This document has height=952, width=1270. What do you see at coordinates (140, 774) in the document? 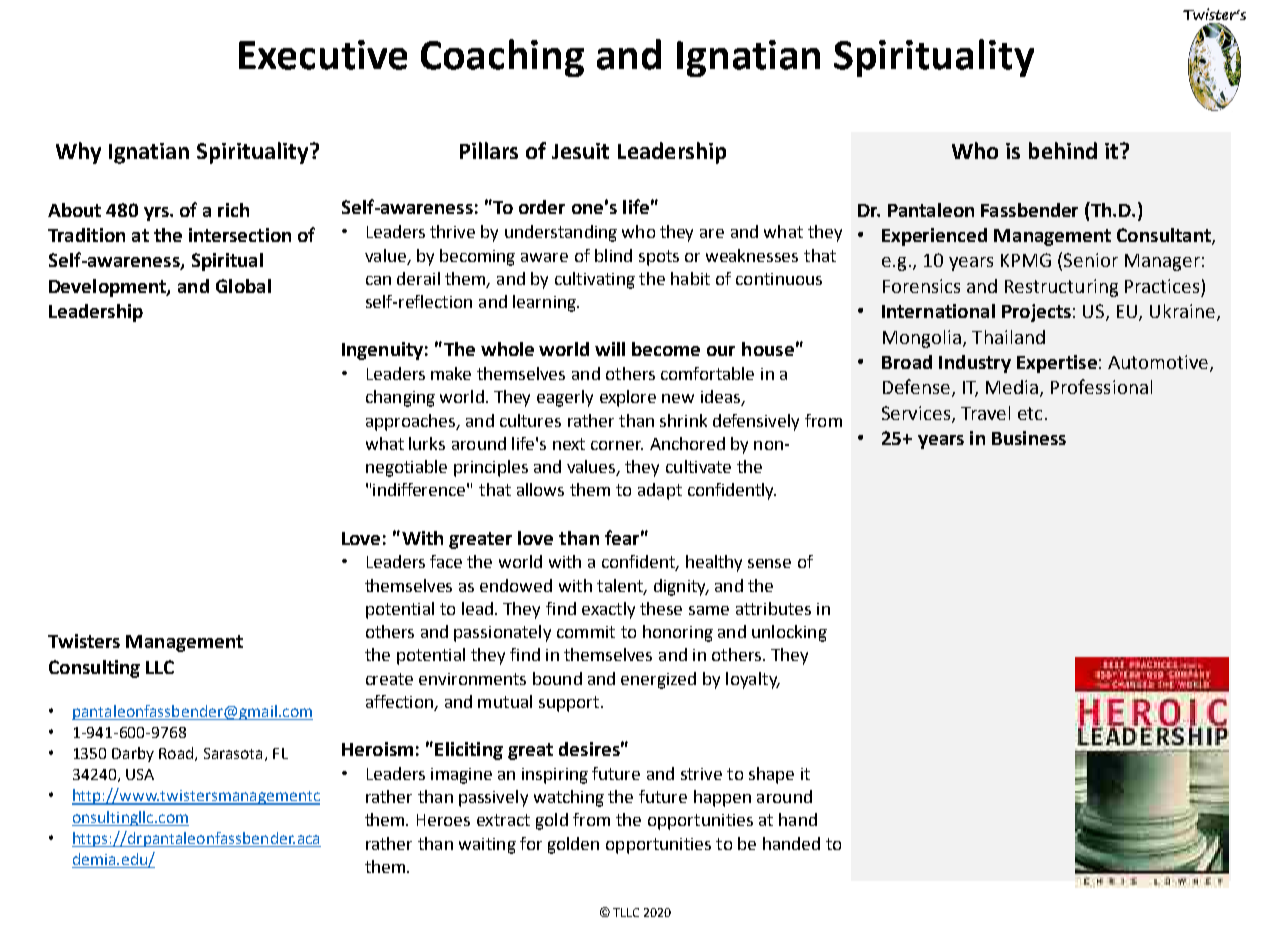
I see `USA` at bounding box center [140, 774].
